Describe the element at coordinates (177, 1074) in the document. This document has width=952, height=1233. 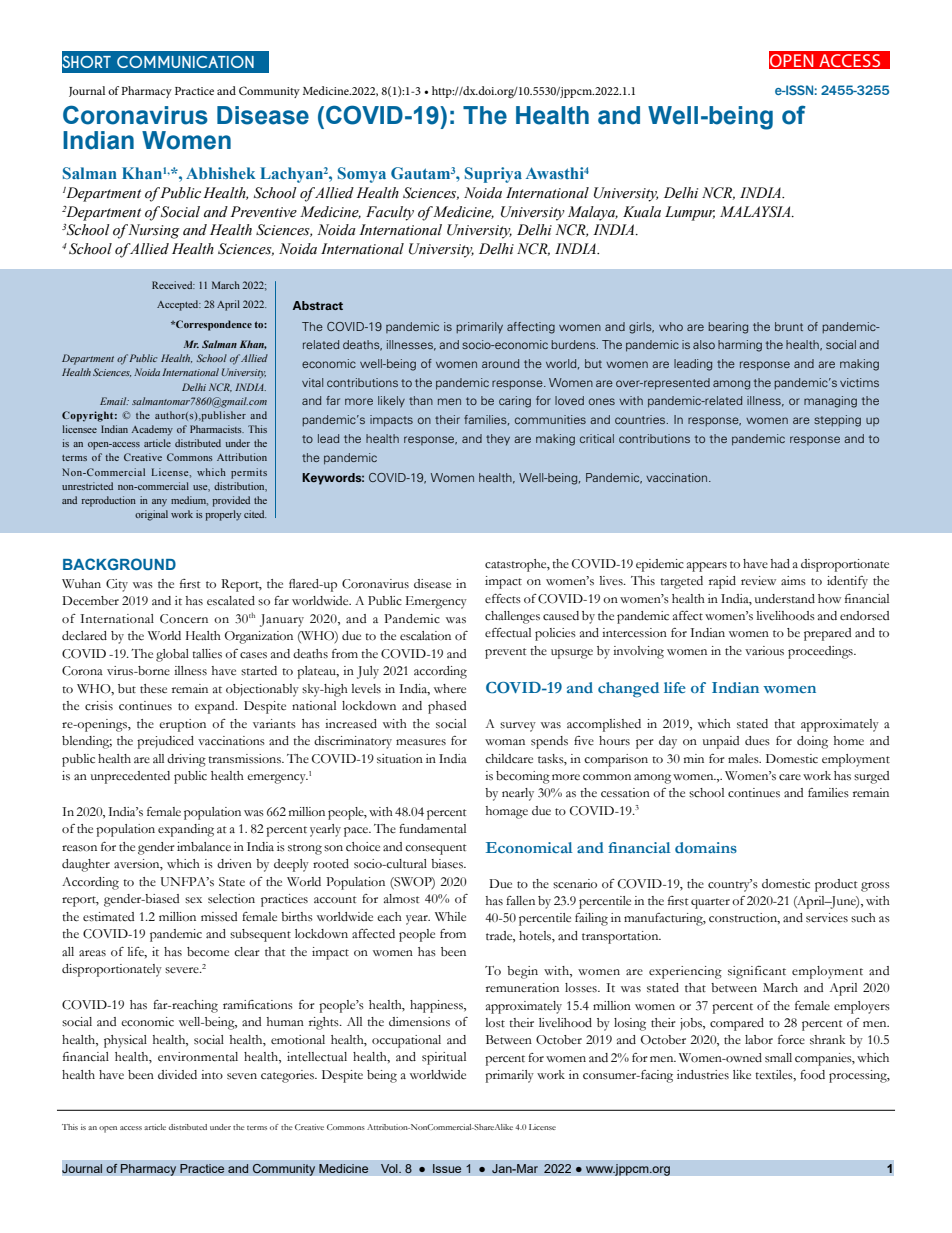
I see `divided` at that location.
